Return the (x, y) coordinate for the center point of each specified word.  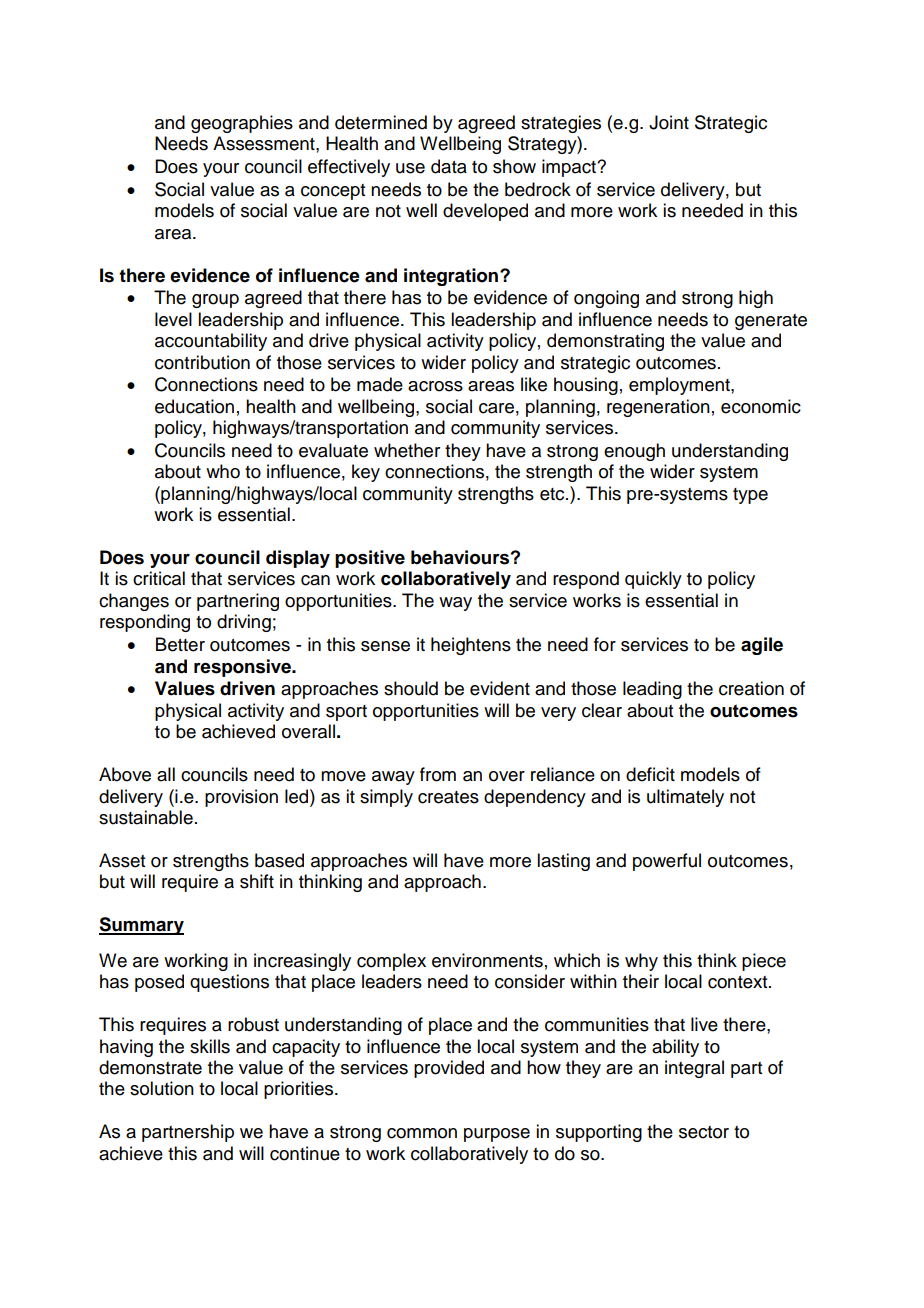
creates (448, 797)
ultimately (685, 798)
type (750, 496)
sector (704, 1132)
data (449, 166)
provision (241, 798)
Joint (669, 122)
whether (407, 450)
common (422, 1133)
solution (162, 1088)
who (223, 471)
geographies (242, 124)
